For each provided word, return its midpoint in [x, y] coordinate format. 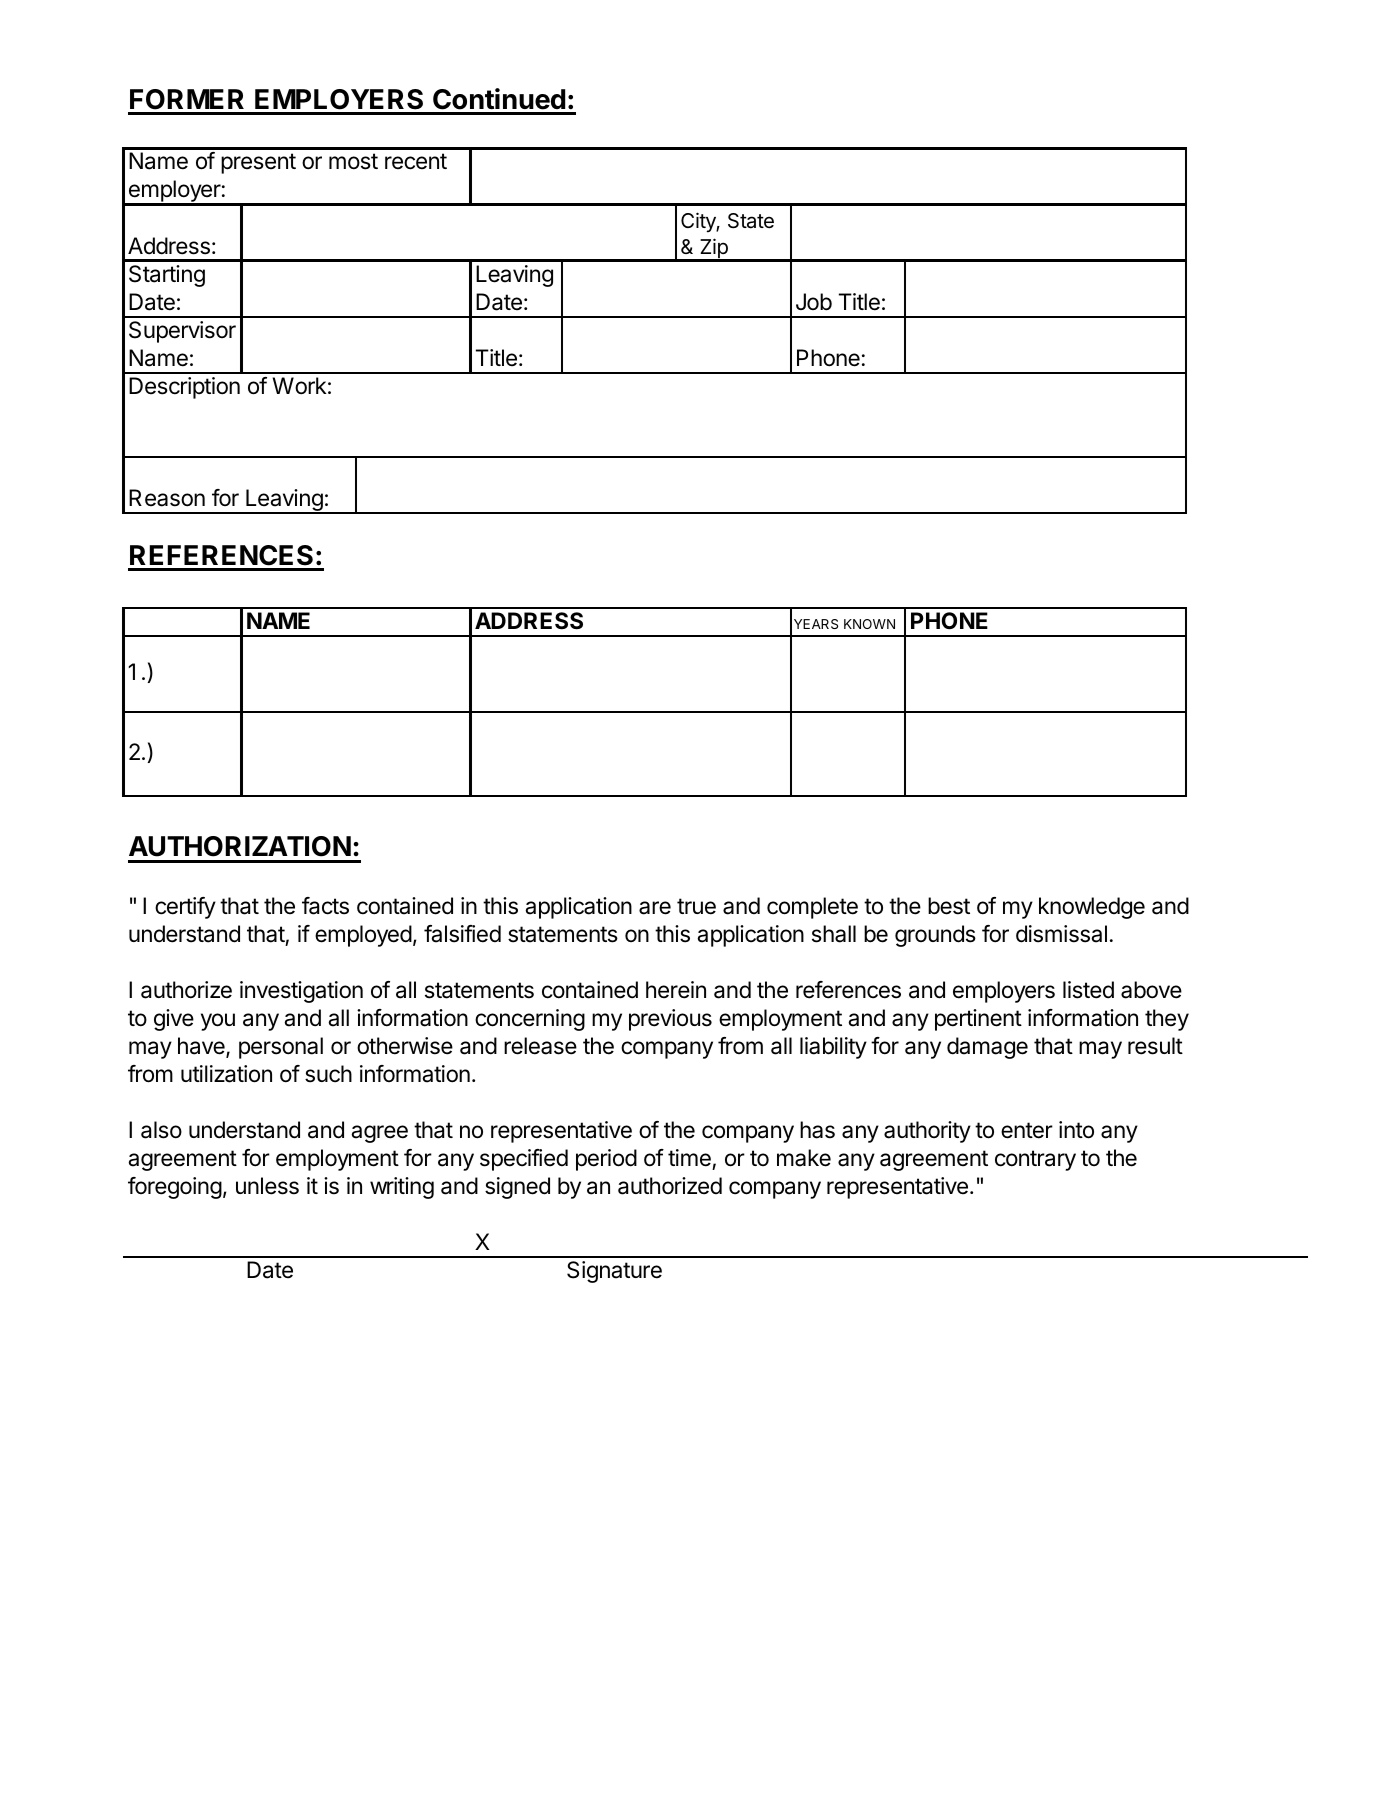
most [353, 161]
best [949, 906]
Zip [714, 249]
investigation [301, 992]
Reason [167, 498]
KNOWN [869, 624]
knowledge [1092, 908]
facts [325, 906]
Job [814, 302]
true [696, 906]
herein [676, 990]
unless [267, 1186]
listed [1088, 990]
